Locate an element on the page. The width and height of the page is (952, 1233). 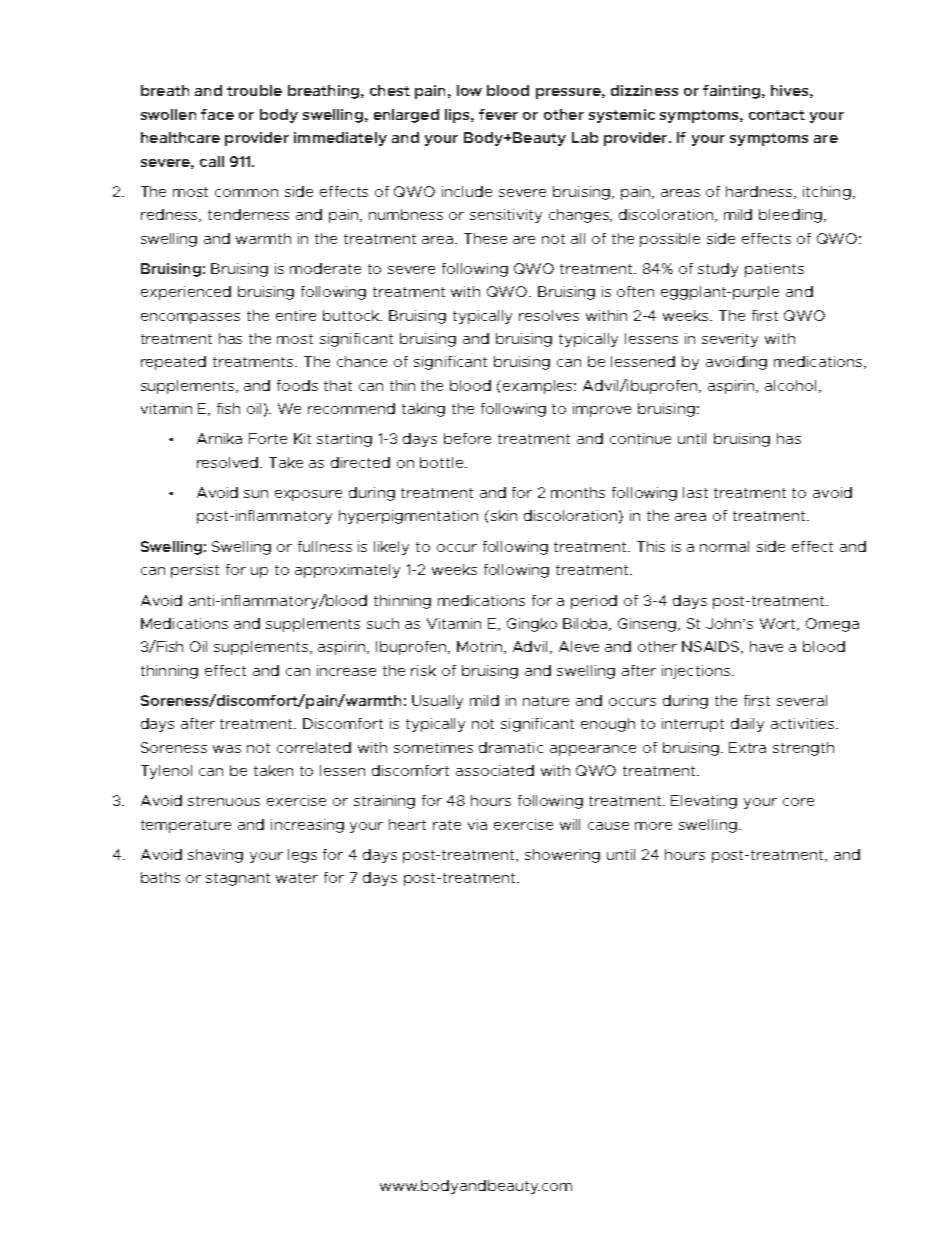
resolves is located at coordinates (549, 315).
